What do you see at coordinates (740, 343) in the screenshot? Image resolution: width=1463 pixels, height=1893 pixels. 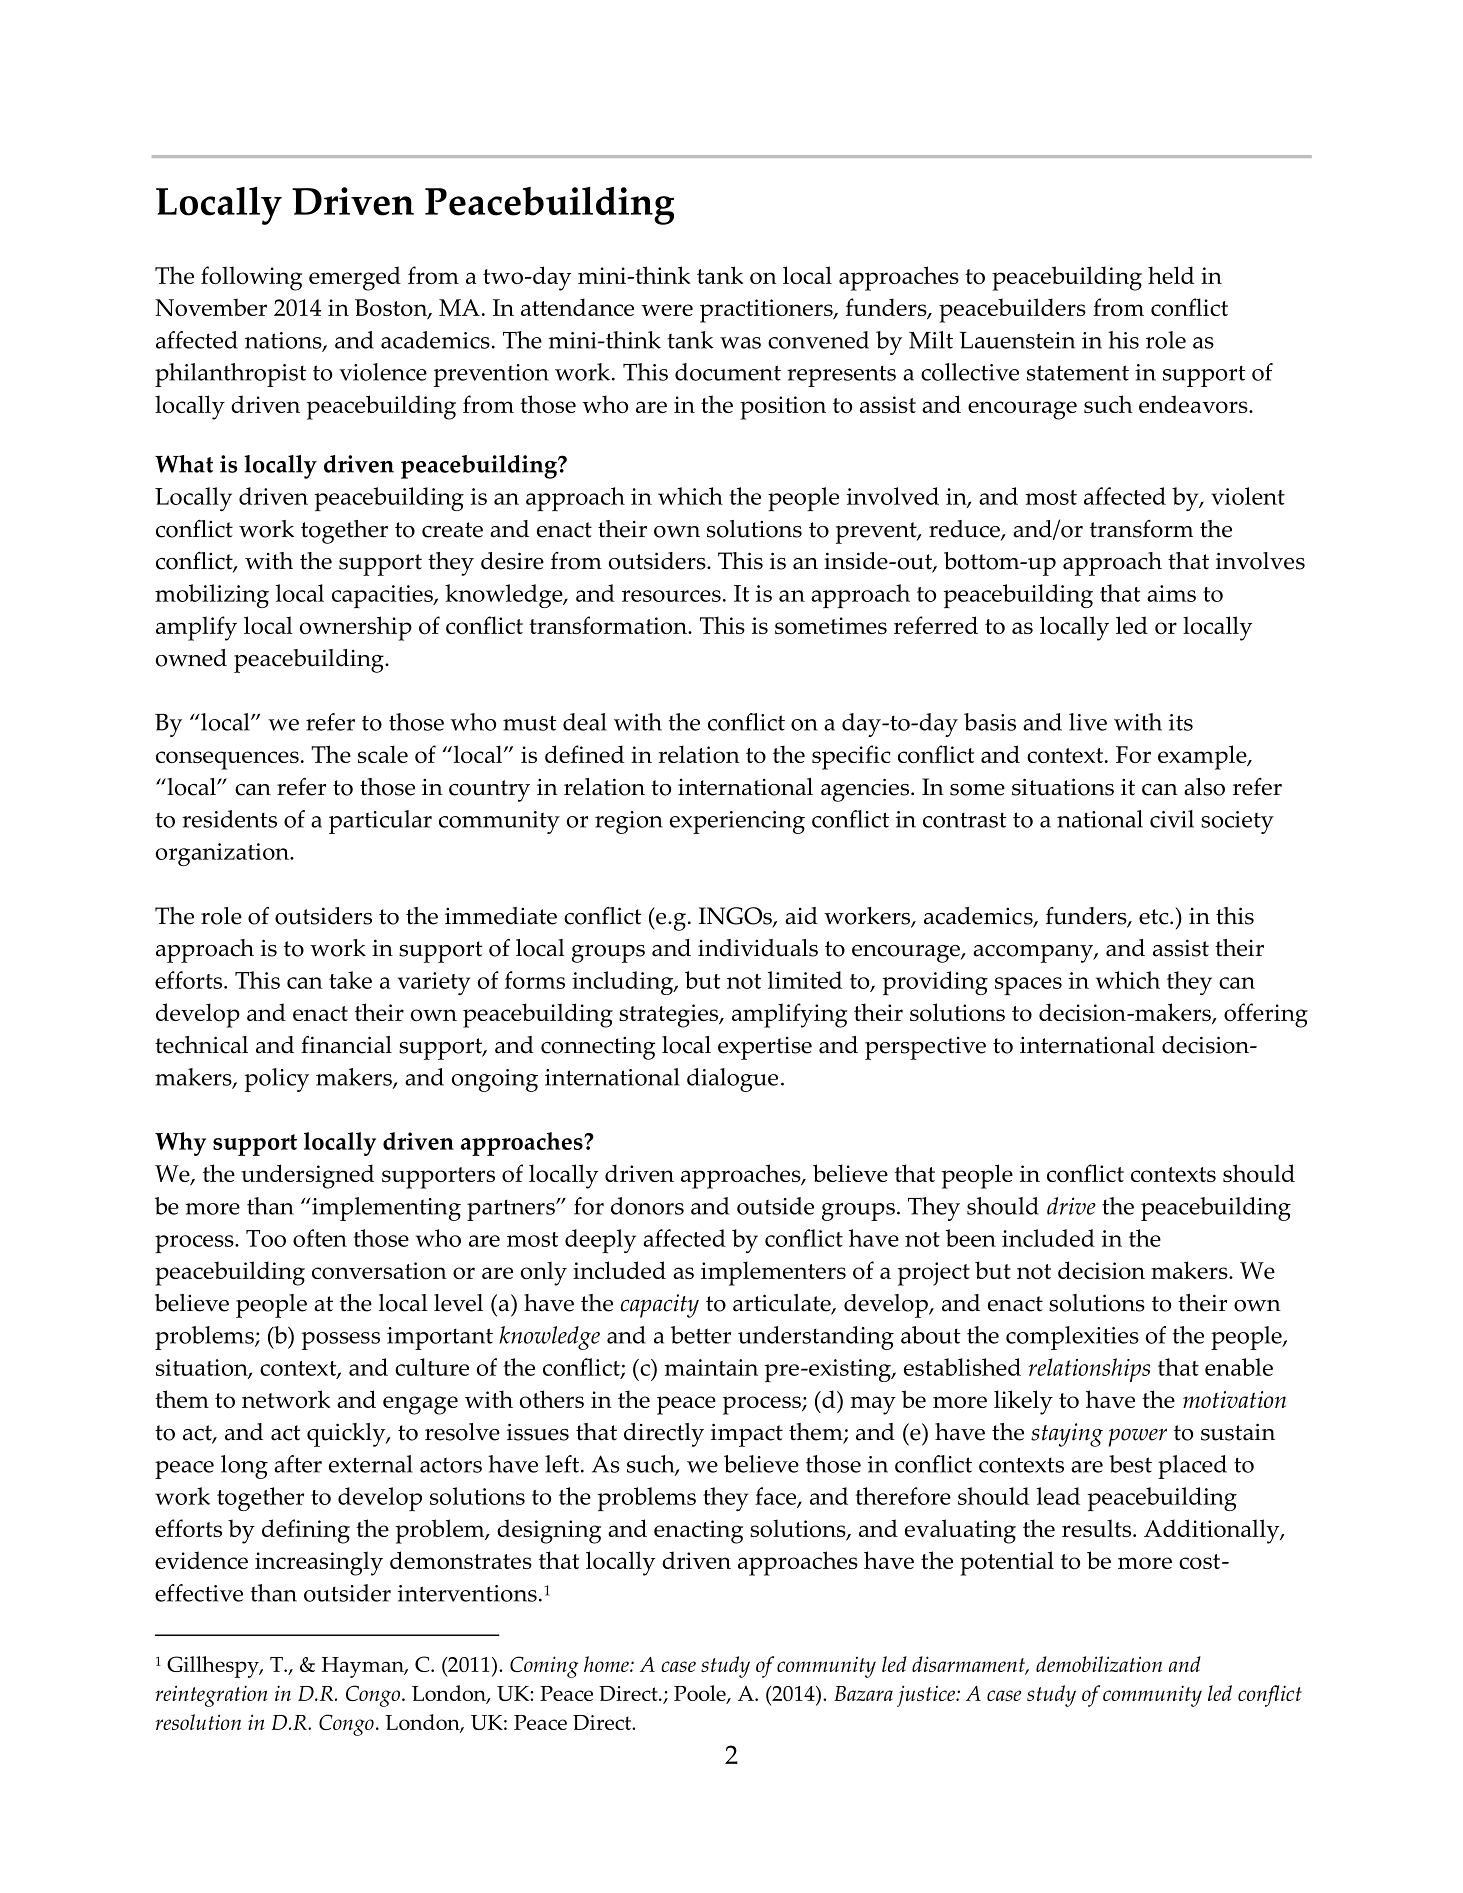 I see `was` at bounding box center [740, 343].
